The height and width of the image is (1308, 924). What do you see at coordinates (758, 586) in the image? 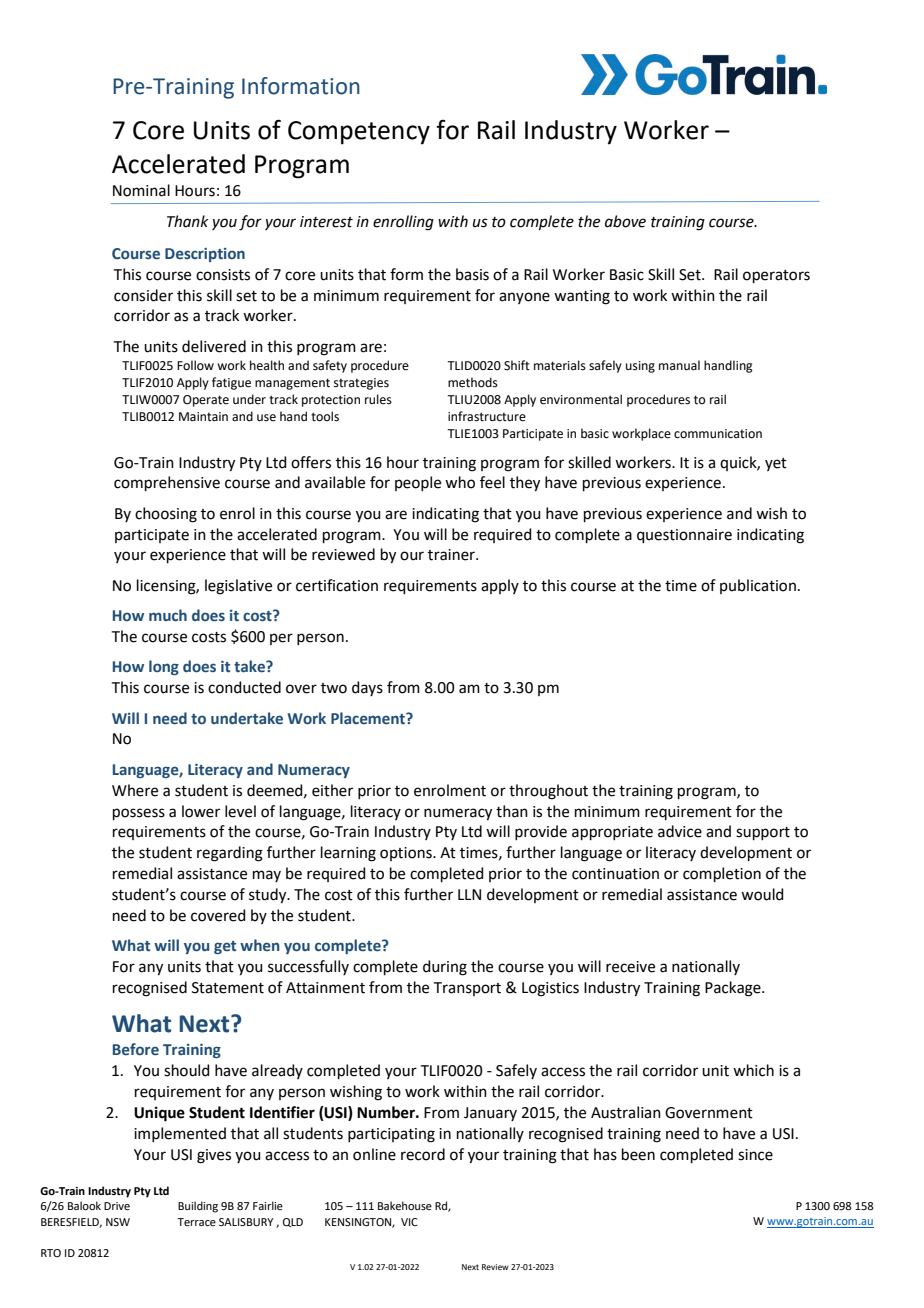
I see `publication` at bounding box center [758, 586].
